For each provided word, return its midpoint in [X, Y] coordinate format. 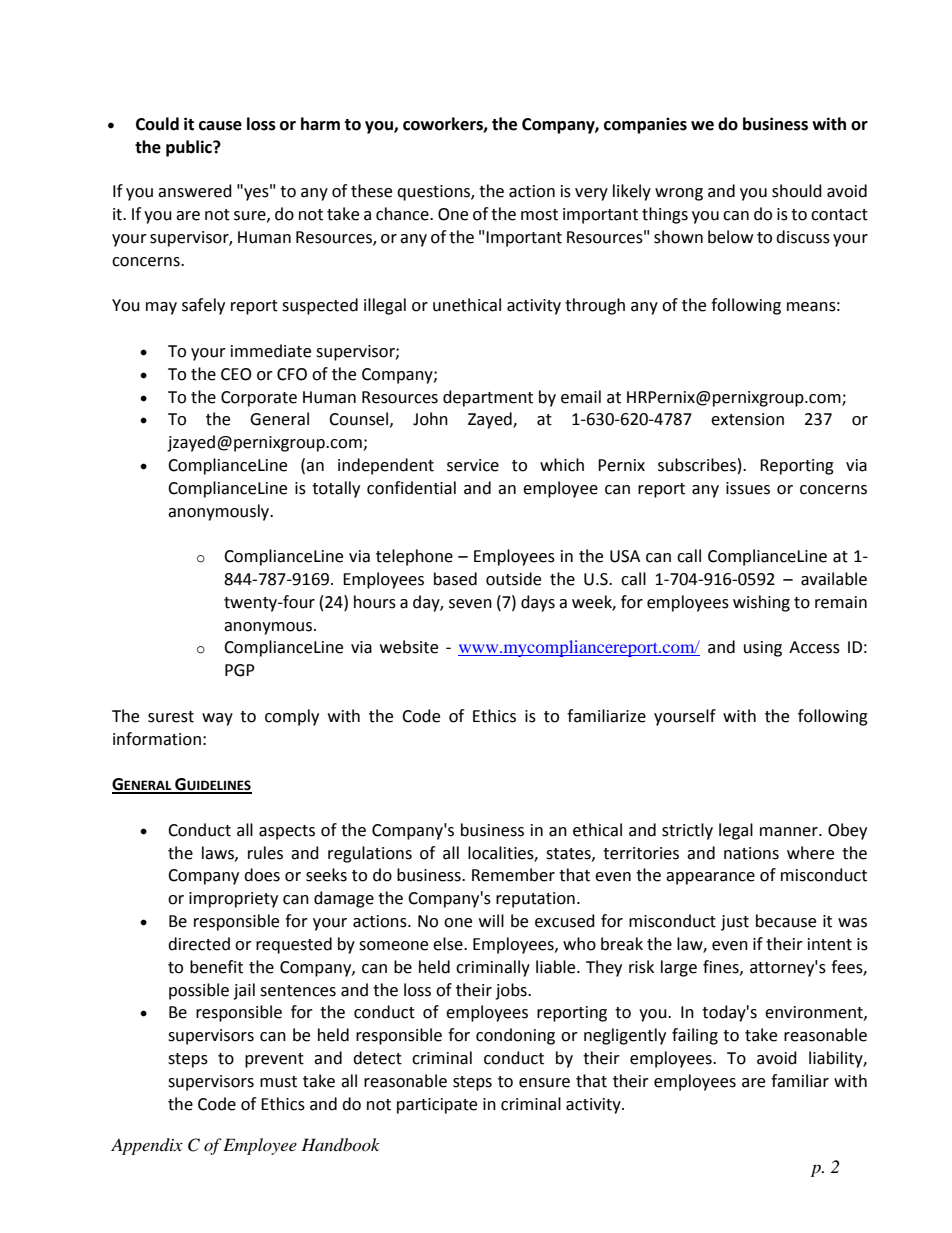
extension [747, 419]
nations [751, 853]
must [278, 1082]
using [763, 649]
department [488, 398]
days [538, 603]
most [539, 215]
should [797, 191]
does [262, 875]
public [190, 148]
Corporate [259, 399]
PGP [240, 670]
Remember [513, 875]
